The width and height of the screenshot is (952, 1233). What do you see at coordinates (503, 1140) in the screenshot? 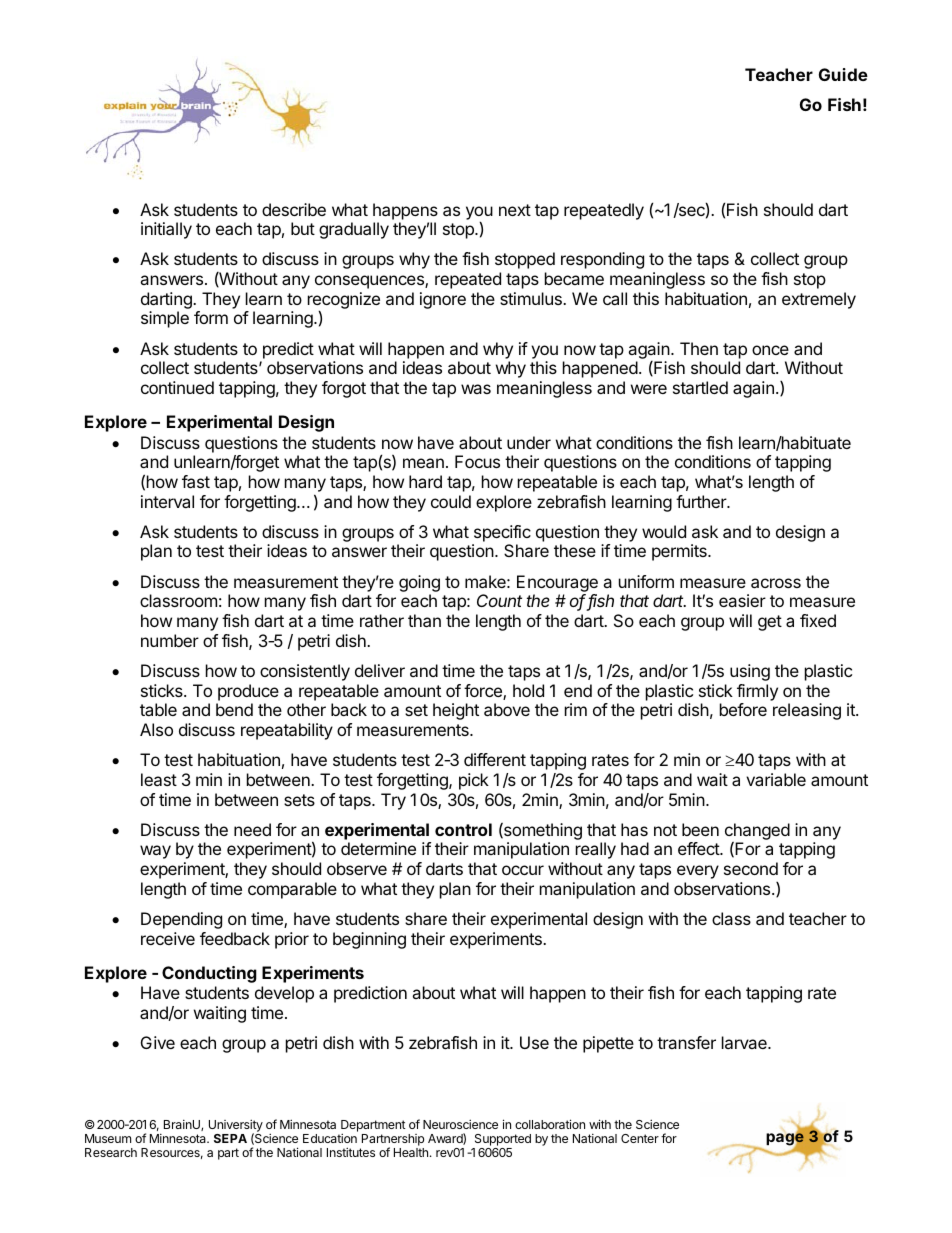
I see `Supported` at bounding box center [503, 1140].
